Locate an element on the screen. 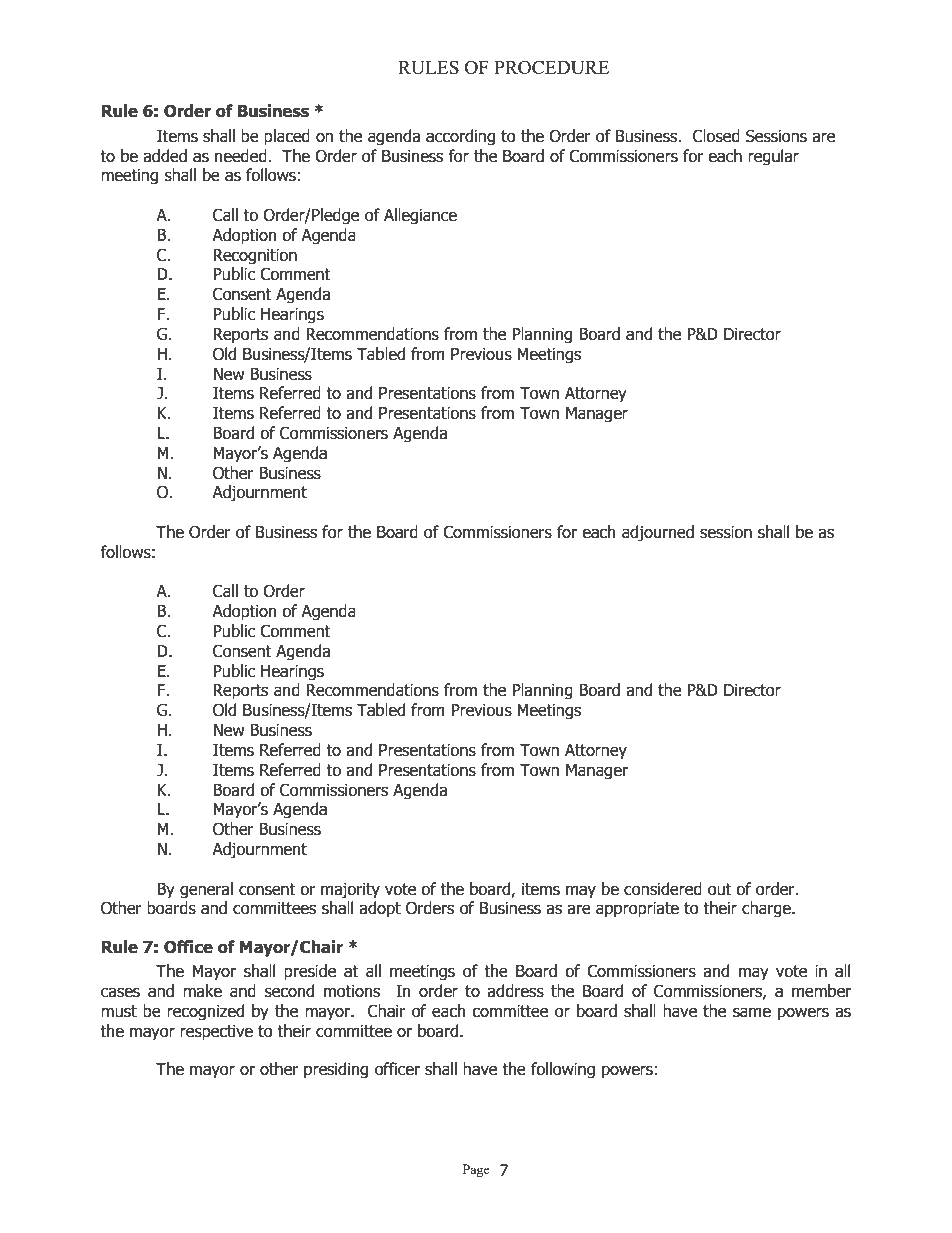  Closed is located at coordinates (716, 136).
